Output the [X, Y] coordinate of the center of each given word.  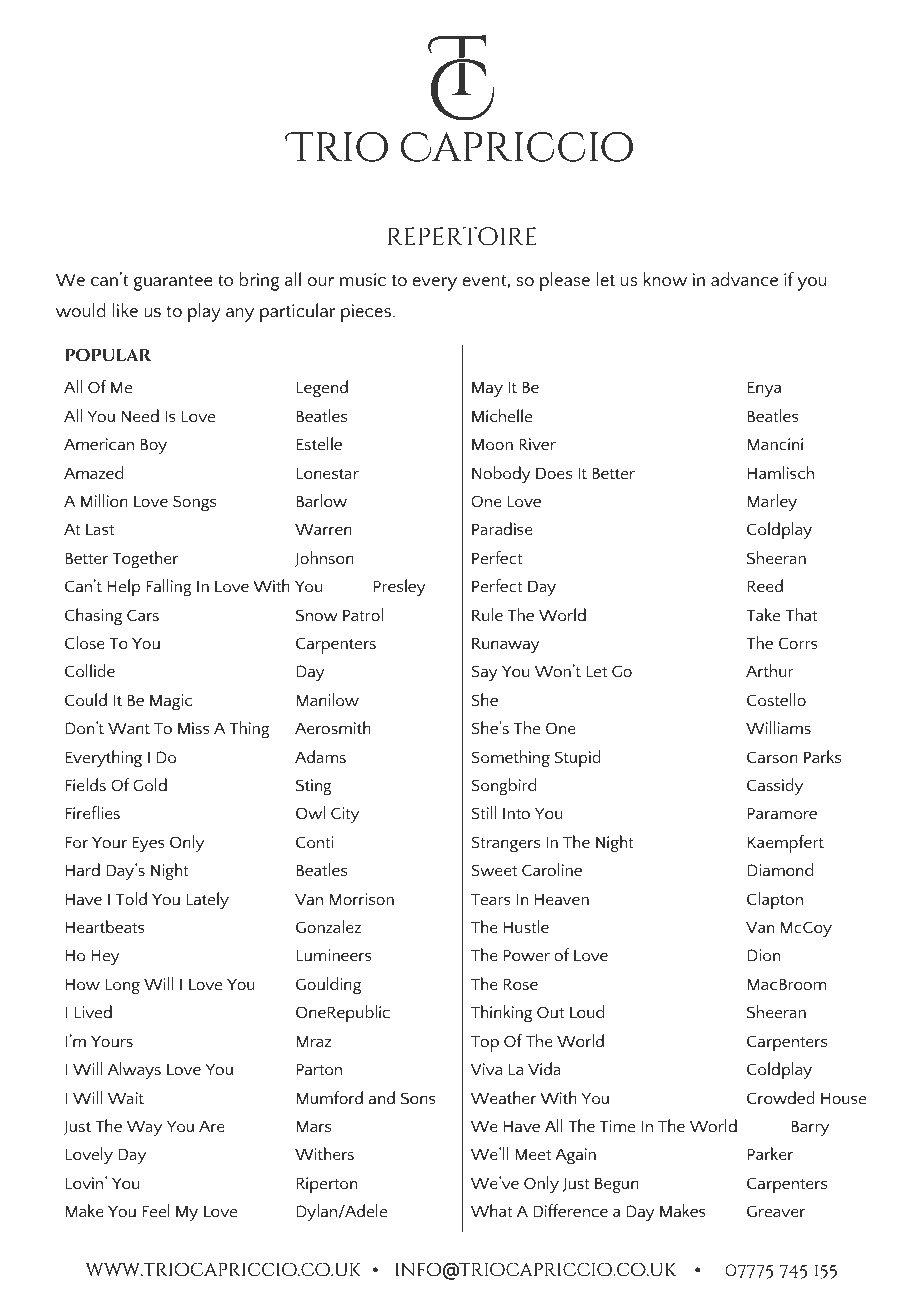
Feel [156, 1210]
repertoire [462, 236]
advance [744, 279]
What [491, 1210]
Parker [770, 1153]
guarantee [173, 283]
